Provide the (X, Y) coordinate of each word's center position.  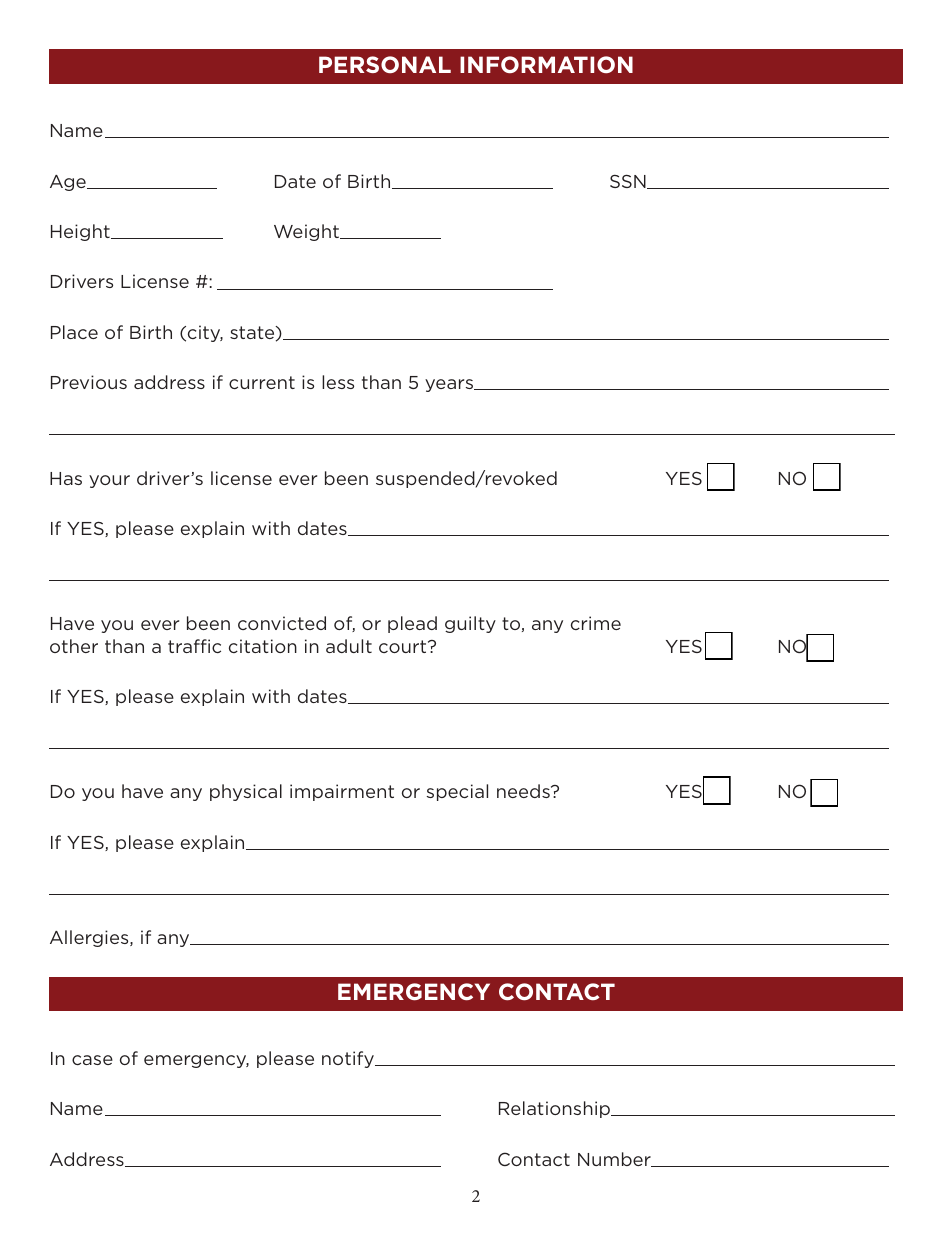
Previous (89, 382)
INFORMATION (546, 64)
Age (69, 183)
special (457, 792)
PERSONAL (385, 64)
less (338, 382)
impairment (342, 792)
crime (596, 623)
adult (349, 646)
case (92, 1060)
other (74, 646)
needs (524, 791)
